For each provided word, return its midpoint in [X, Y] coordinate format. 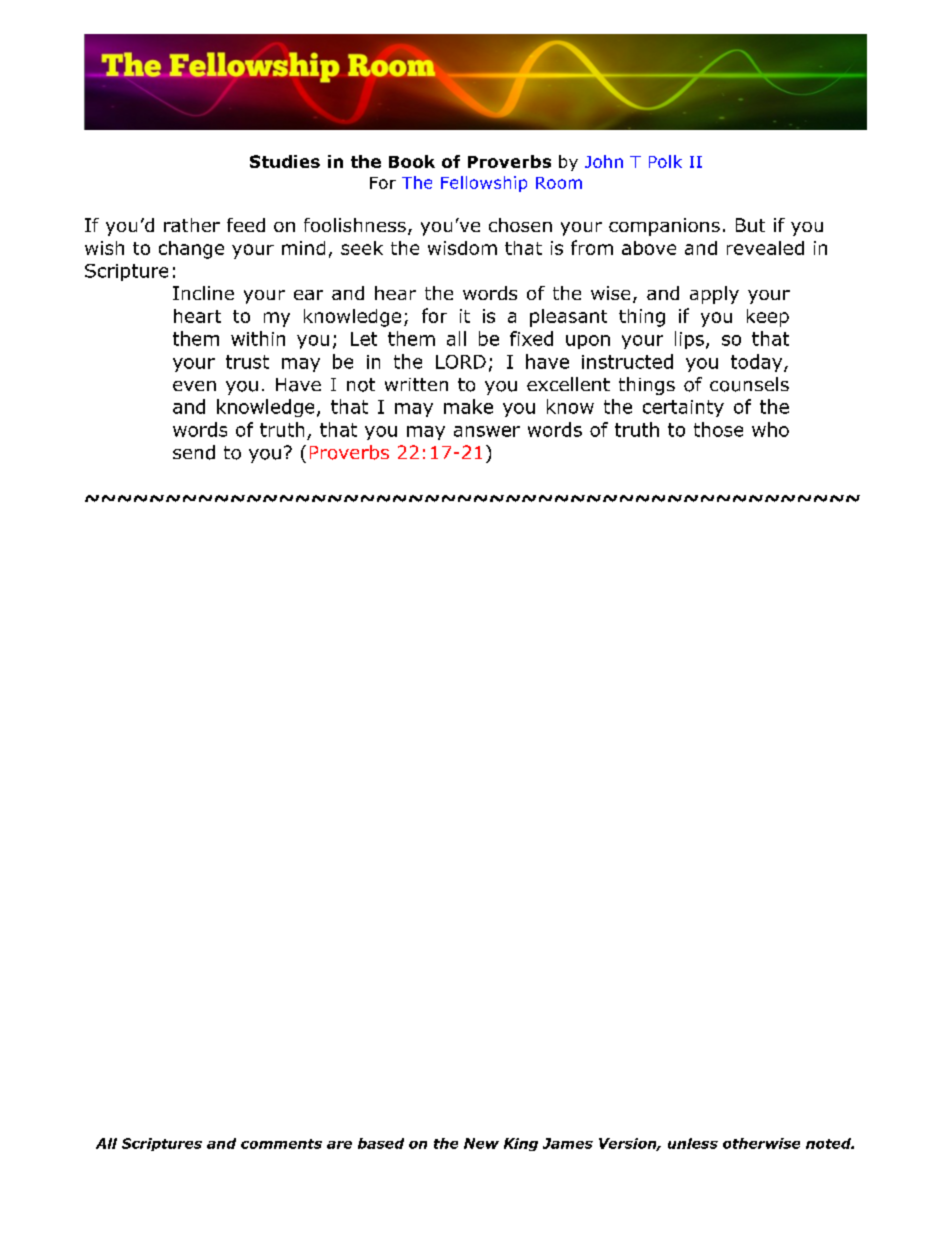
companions [664, 227]
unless [693, 1143]
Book [412, 161]
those [718, 429]
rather [192, 225]
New [481, 1143]
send [194, 452]
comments [281, 1144]
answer [487, 431]
